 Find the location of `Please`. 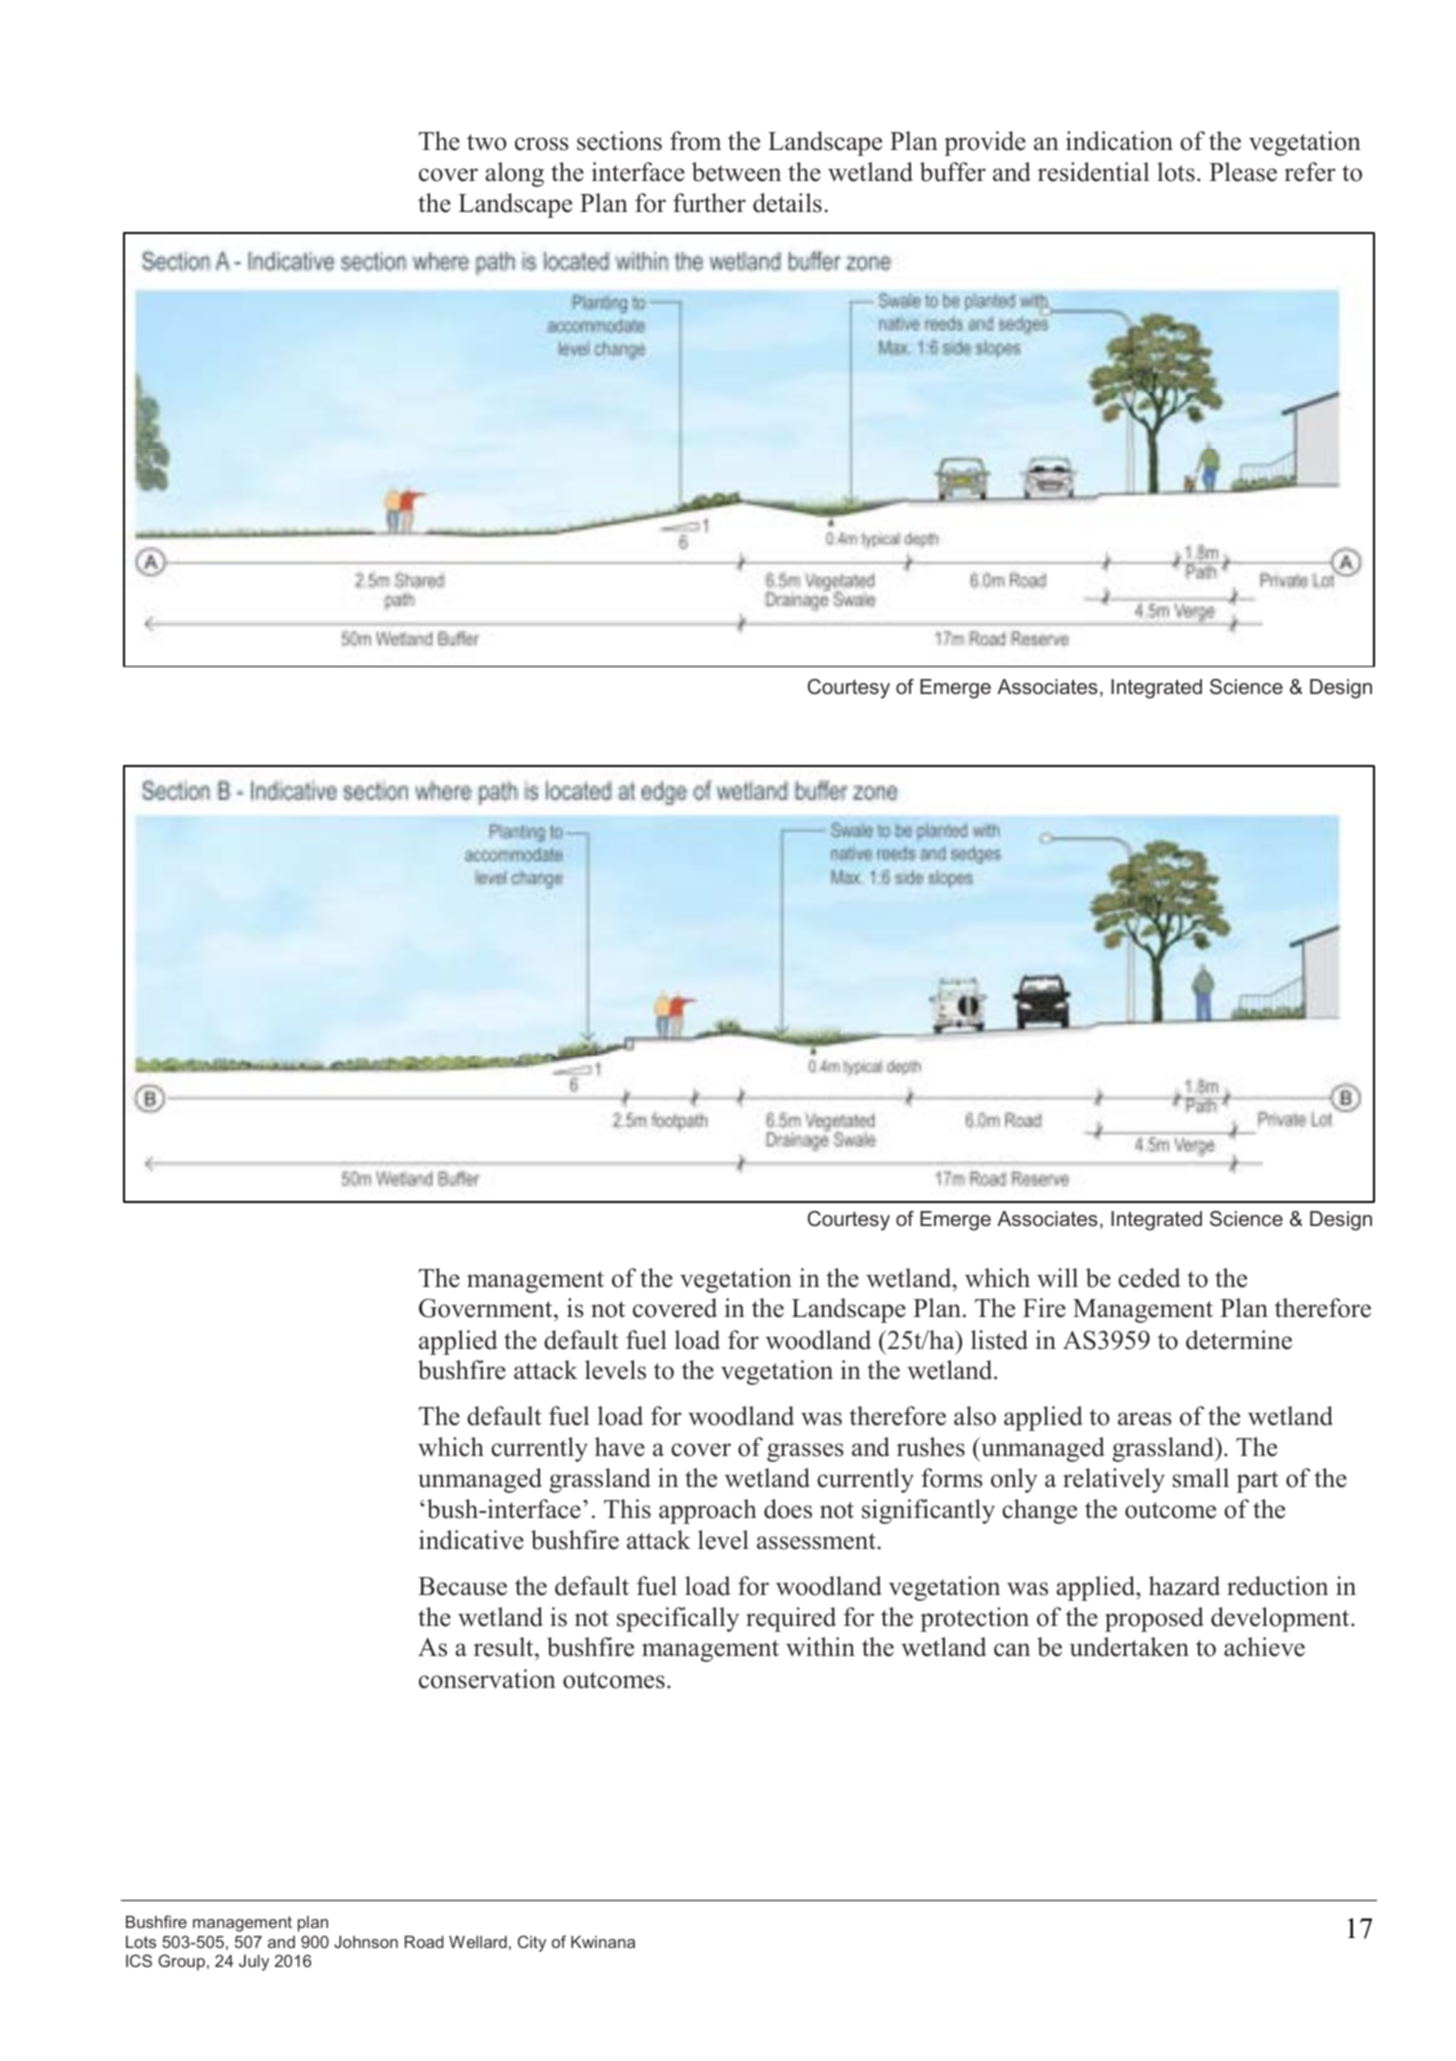

Please is located at coordinates (1243, 172).
